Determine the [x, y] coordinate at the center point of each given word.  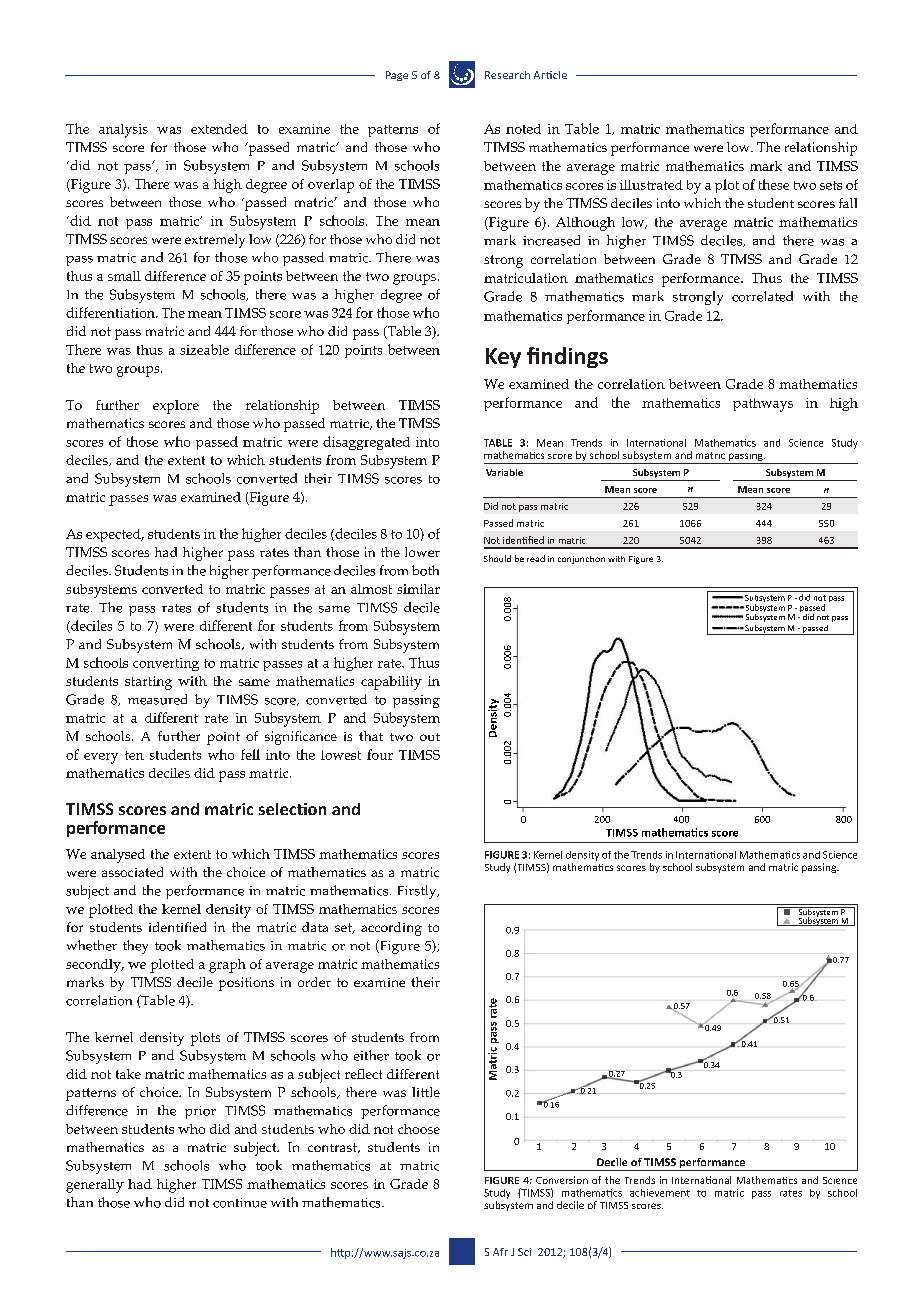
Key [503, 358]
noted [523, 129]
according [391, 929]
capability [391, 683]
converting [166, 664]
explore [176, 407]
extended [219, 129]
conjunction [581, 560]
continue [240, 1203]
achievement [660, 1193]
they [135, 947]
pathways [763, 405]
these [774, 184]
